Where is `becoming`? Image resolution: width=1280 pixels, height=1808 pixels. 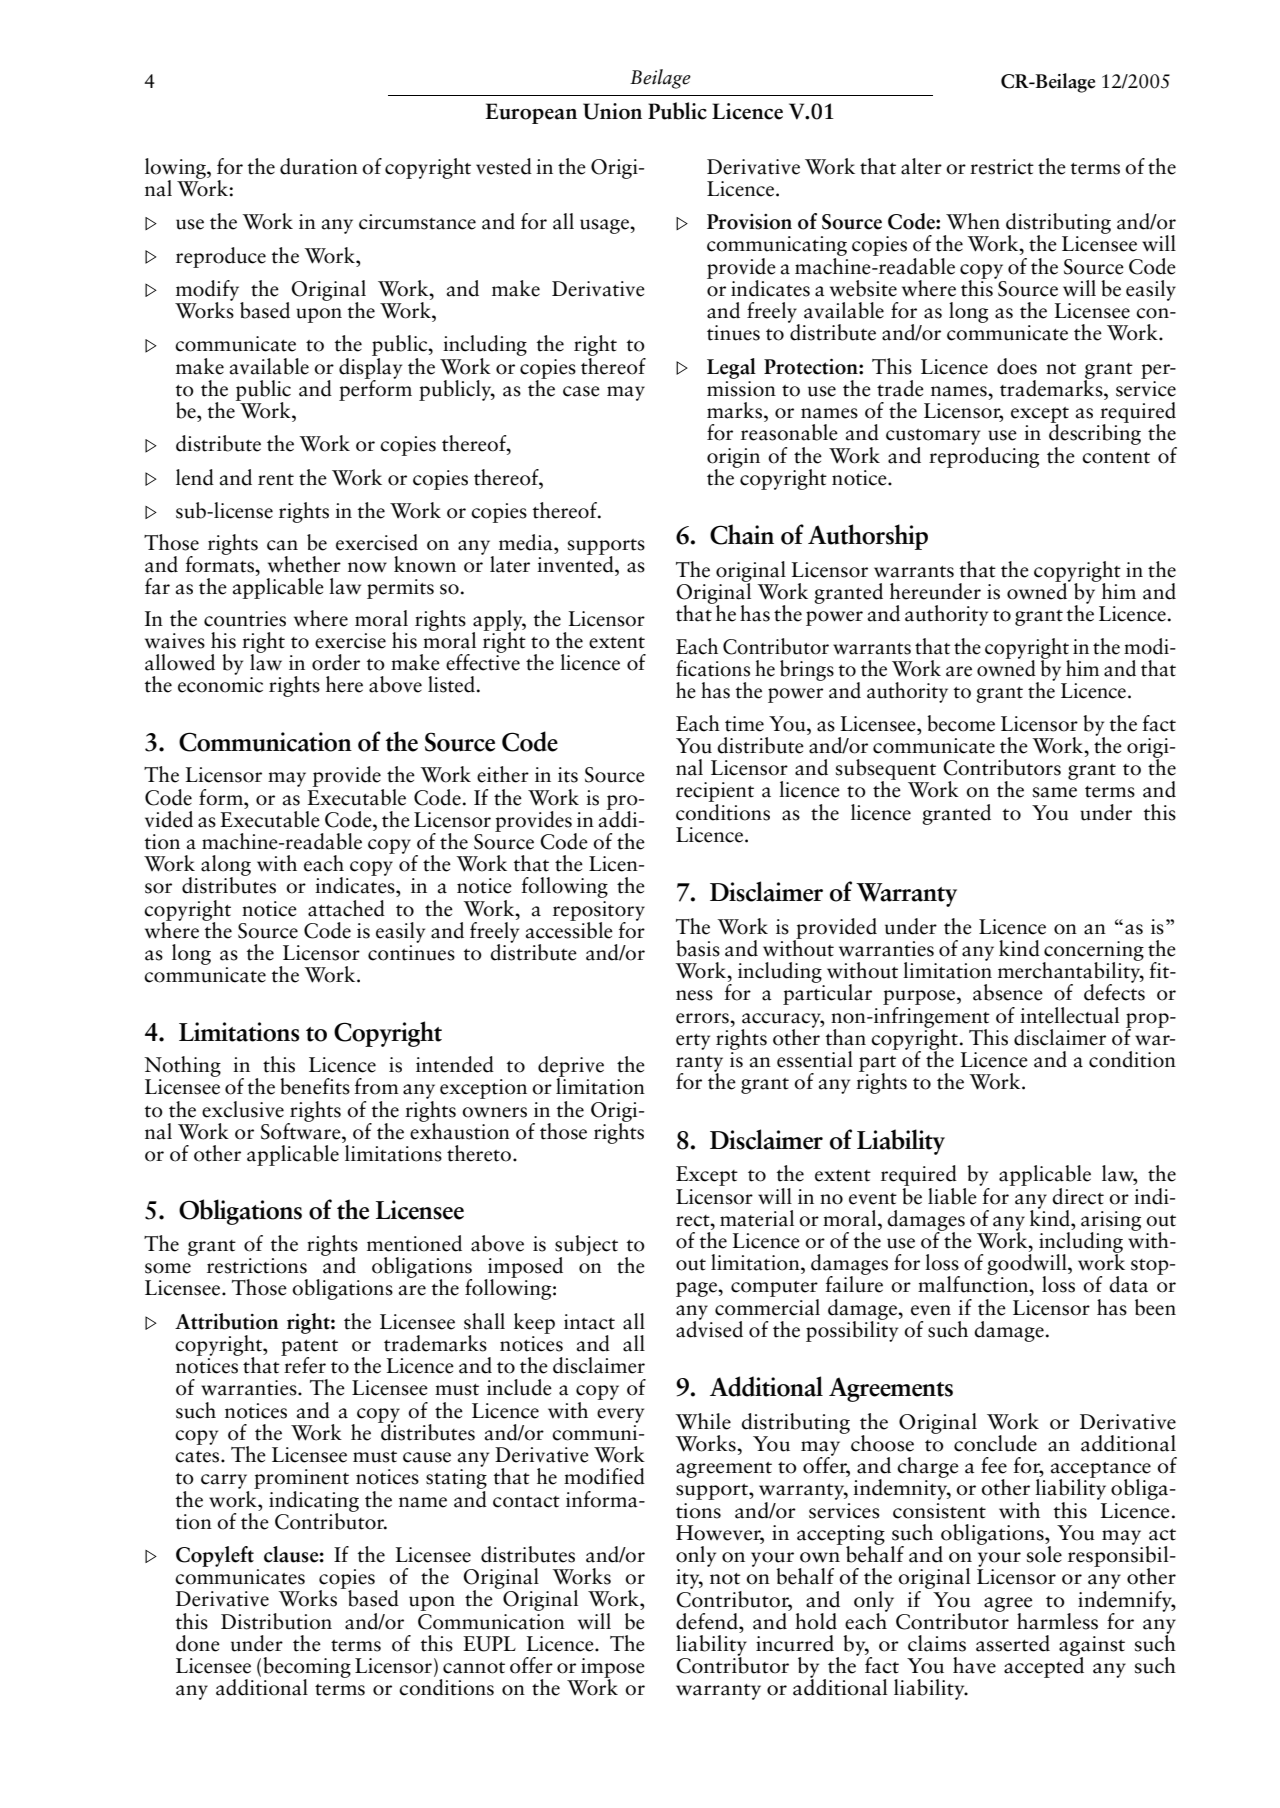 becoming is located at coordinates (307, 1668).
